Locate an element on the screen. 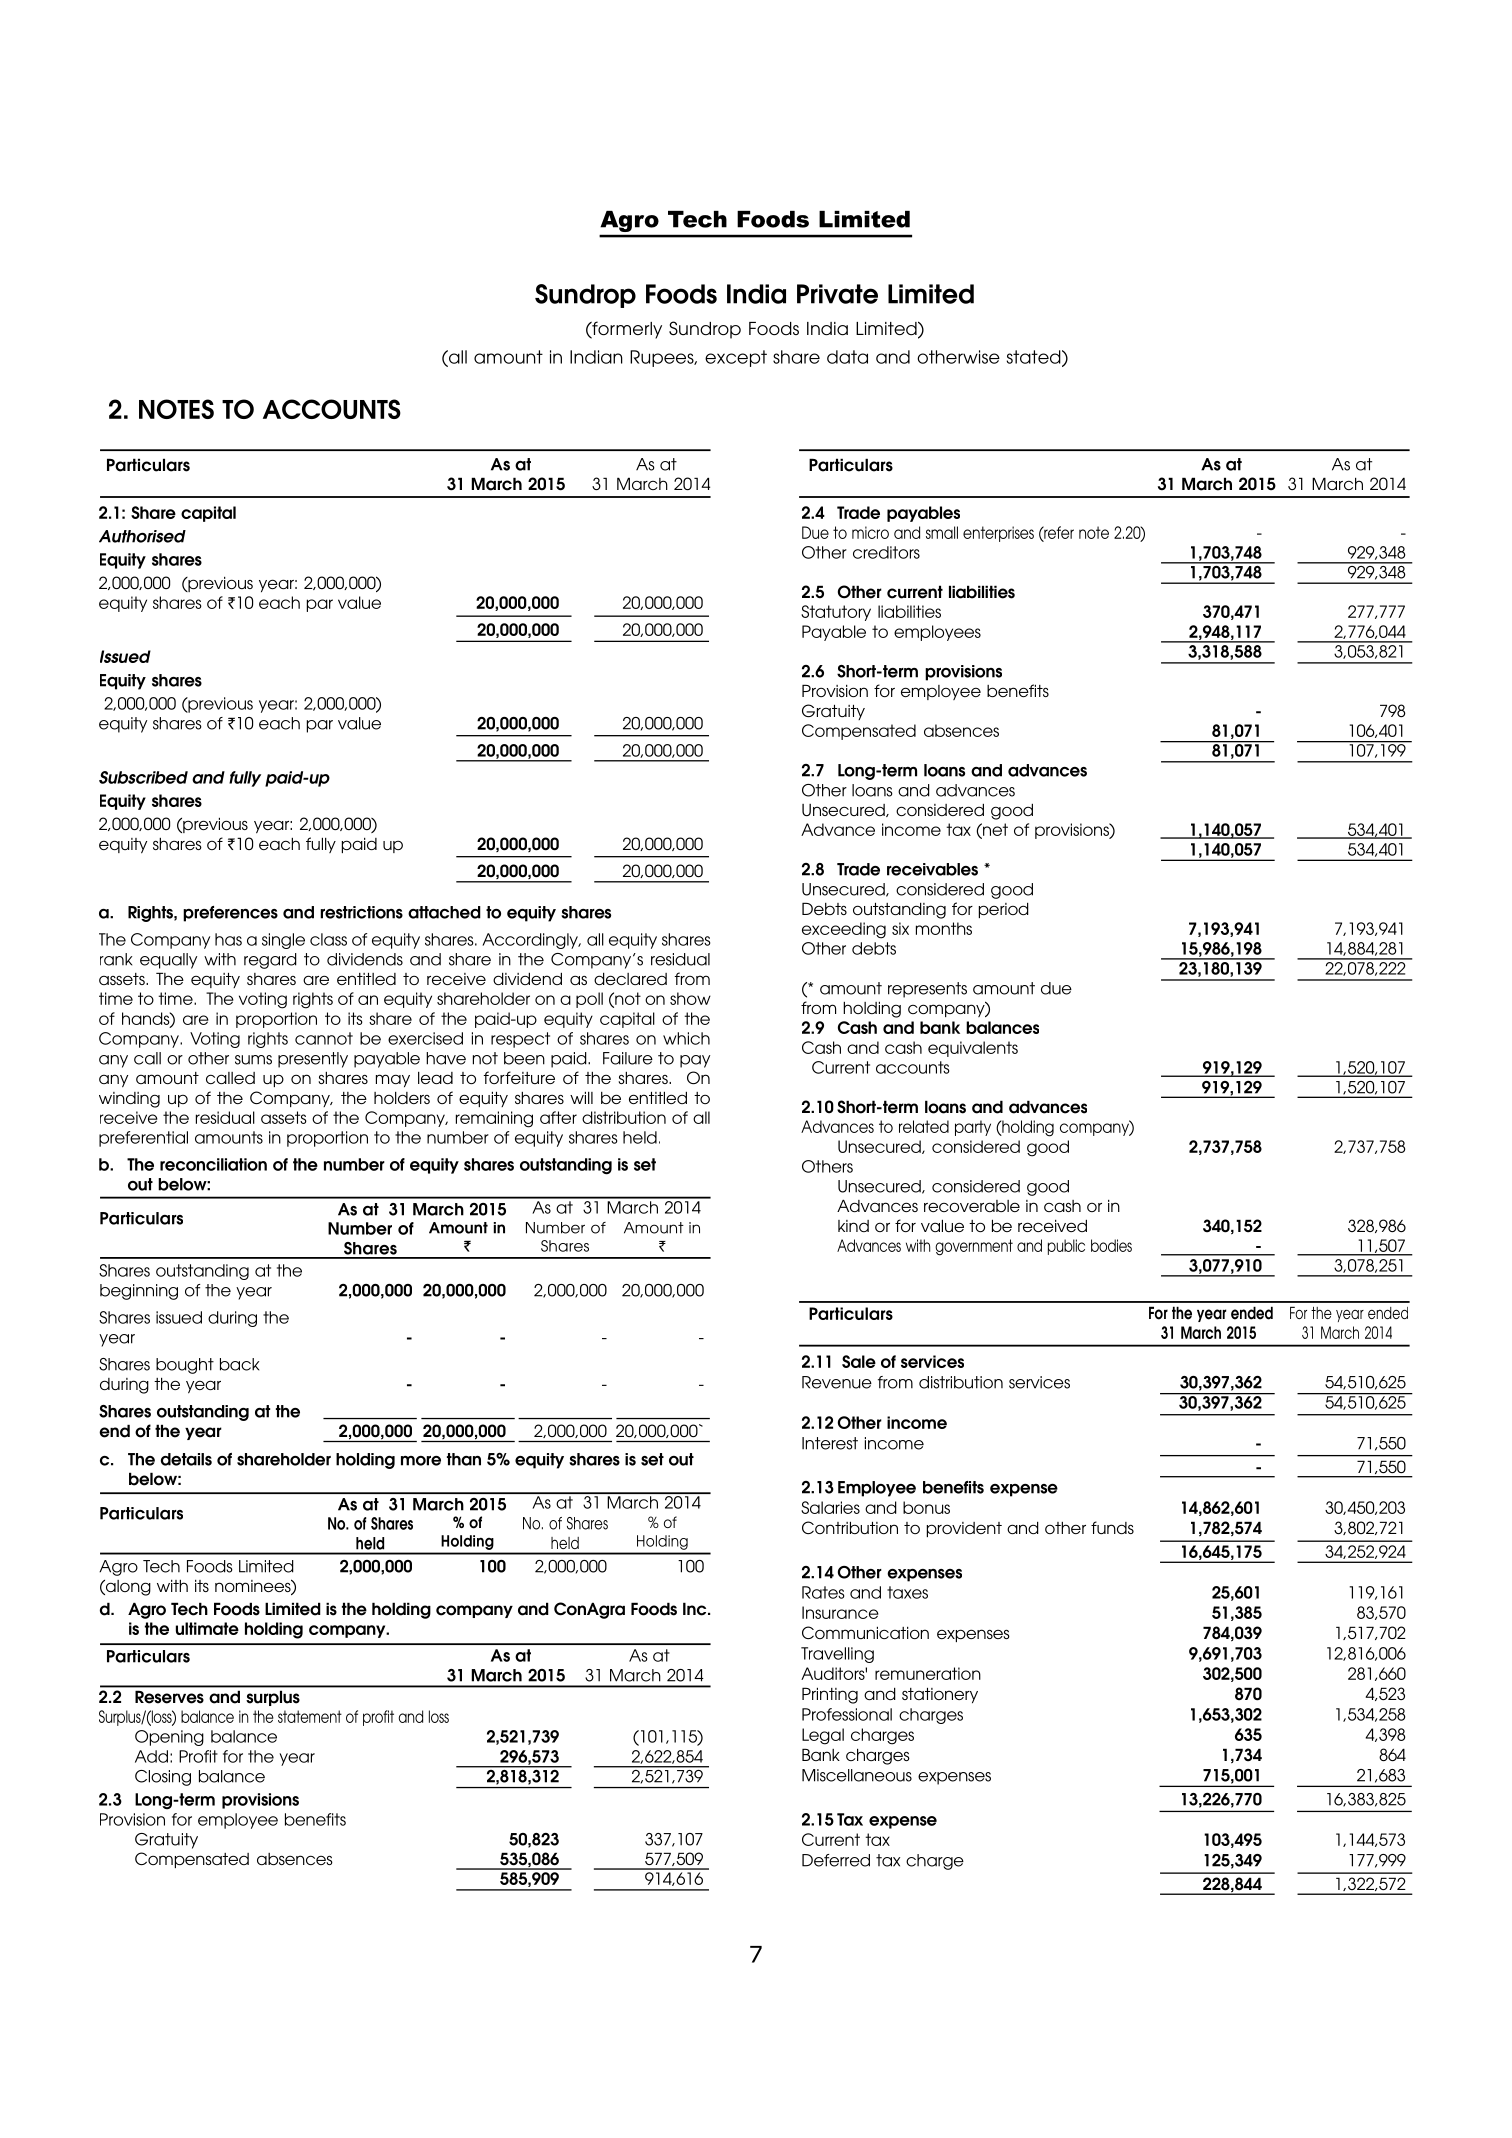 The image size is (1512, 2138). declared is located at coordinates (630, 978).
